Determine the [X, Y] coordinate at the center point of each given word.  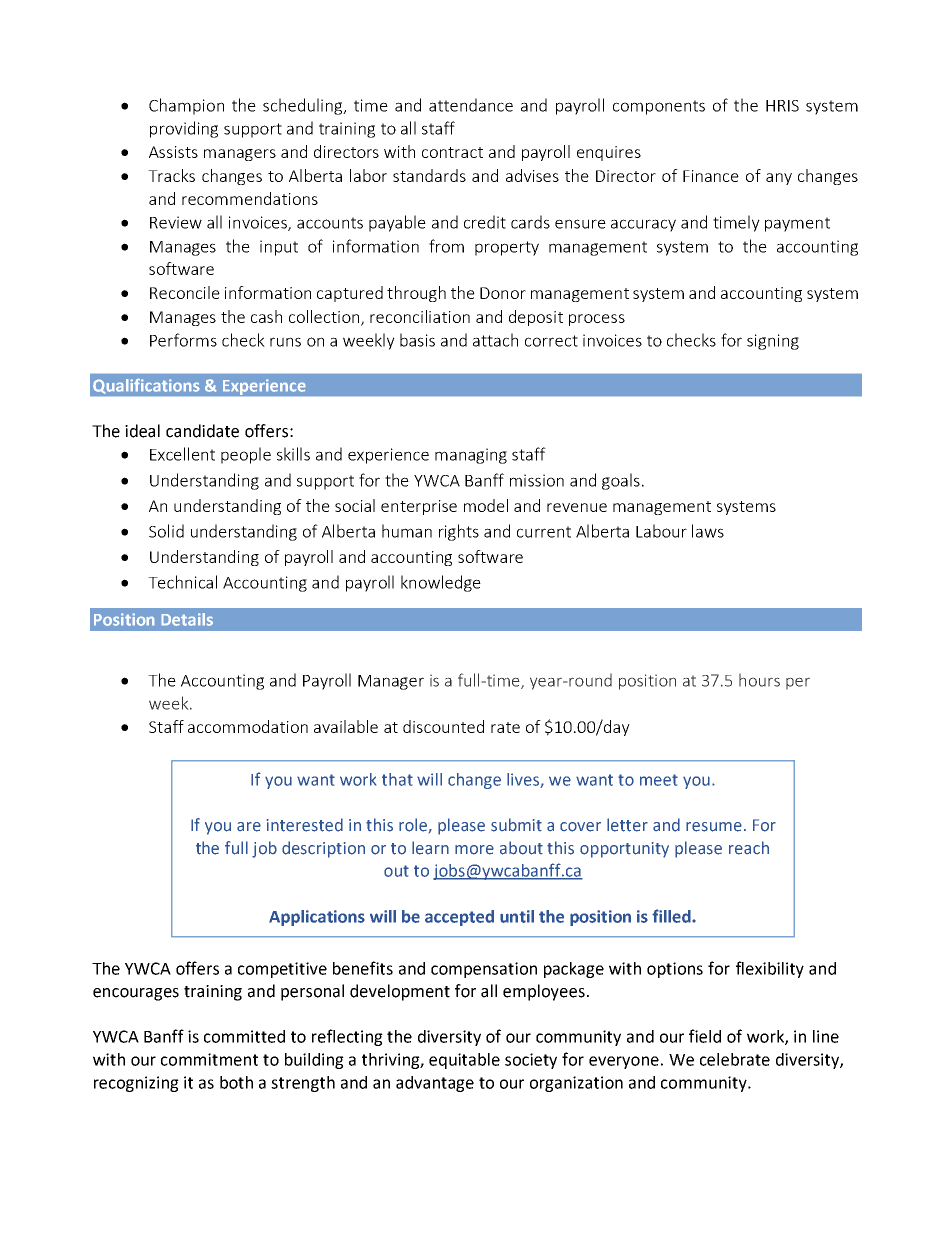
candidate [202, 431]
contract [452, 152]
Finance [711, 176]
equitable [464, 1061]
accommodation [248, 726]
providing [184, 129]
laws [708, 531]
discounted [443, 726]
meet [659, 780]
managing [471, 456]
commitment [209, 1059]
